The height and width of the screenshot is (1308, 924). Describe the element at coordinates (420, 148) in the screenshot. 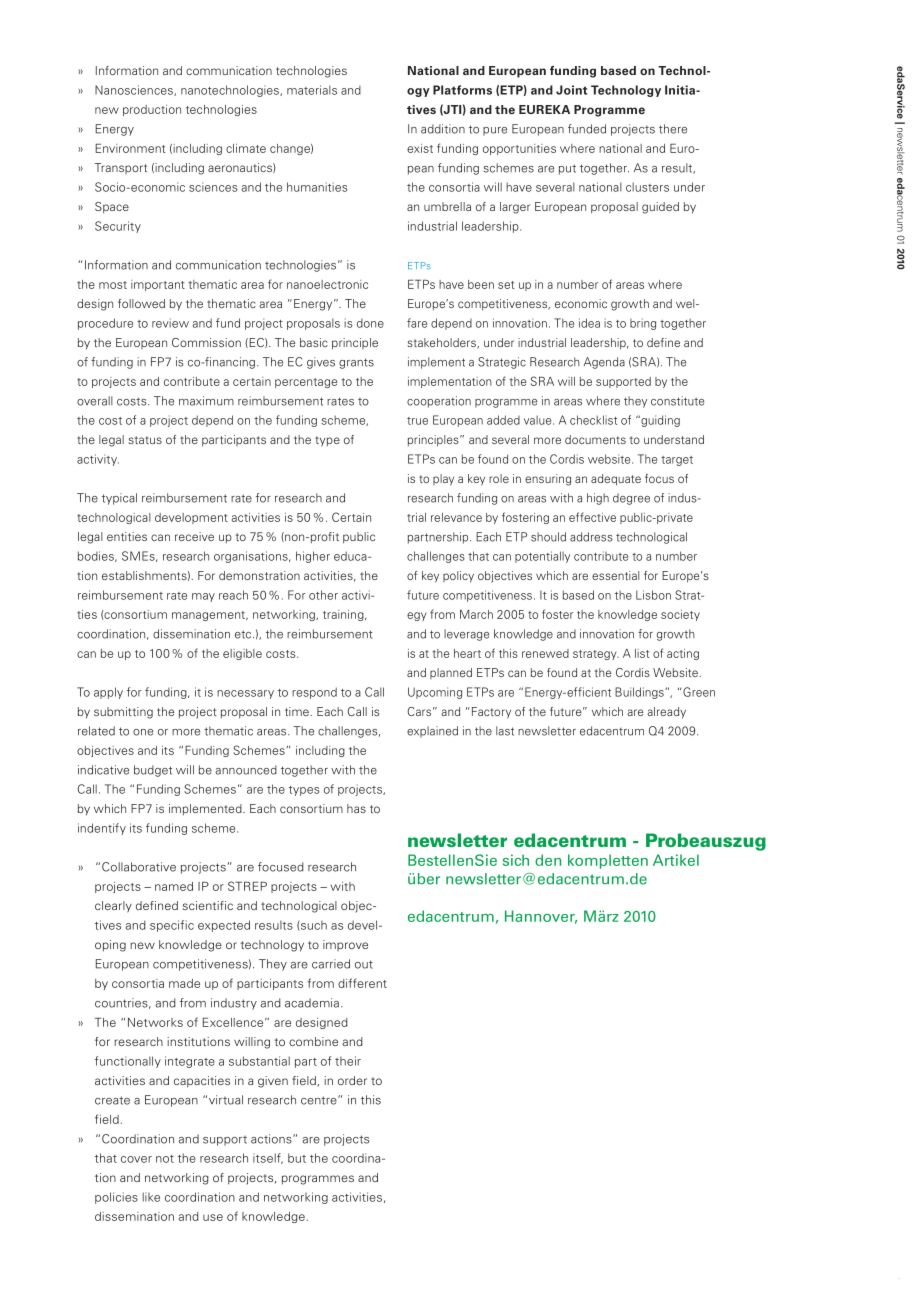

I see `exist` at that location.
